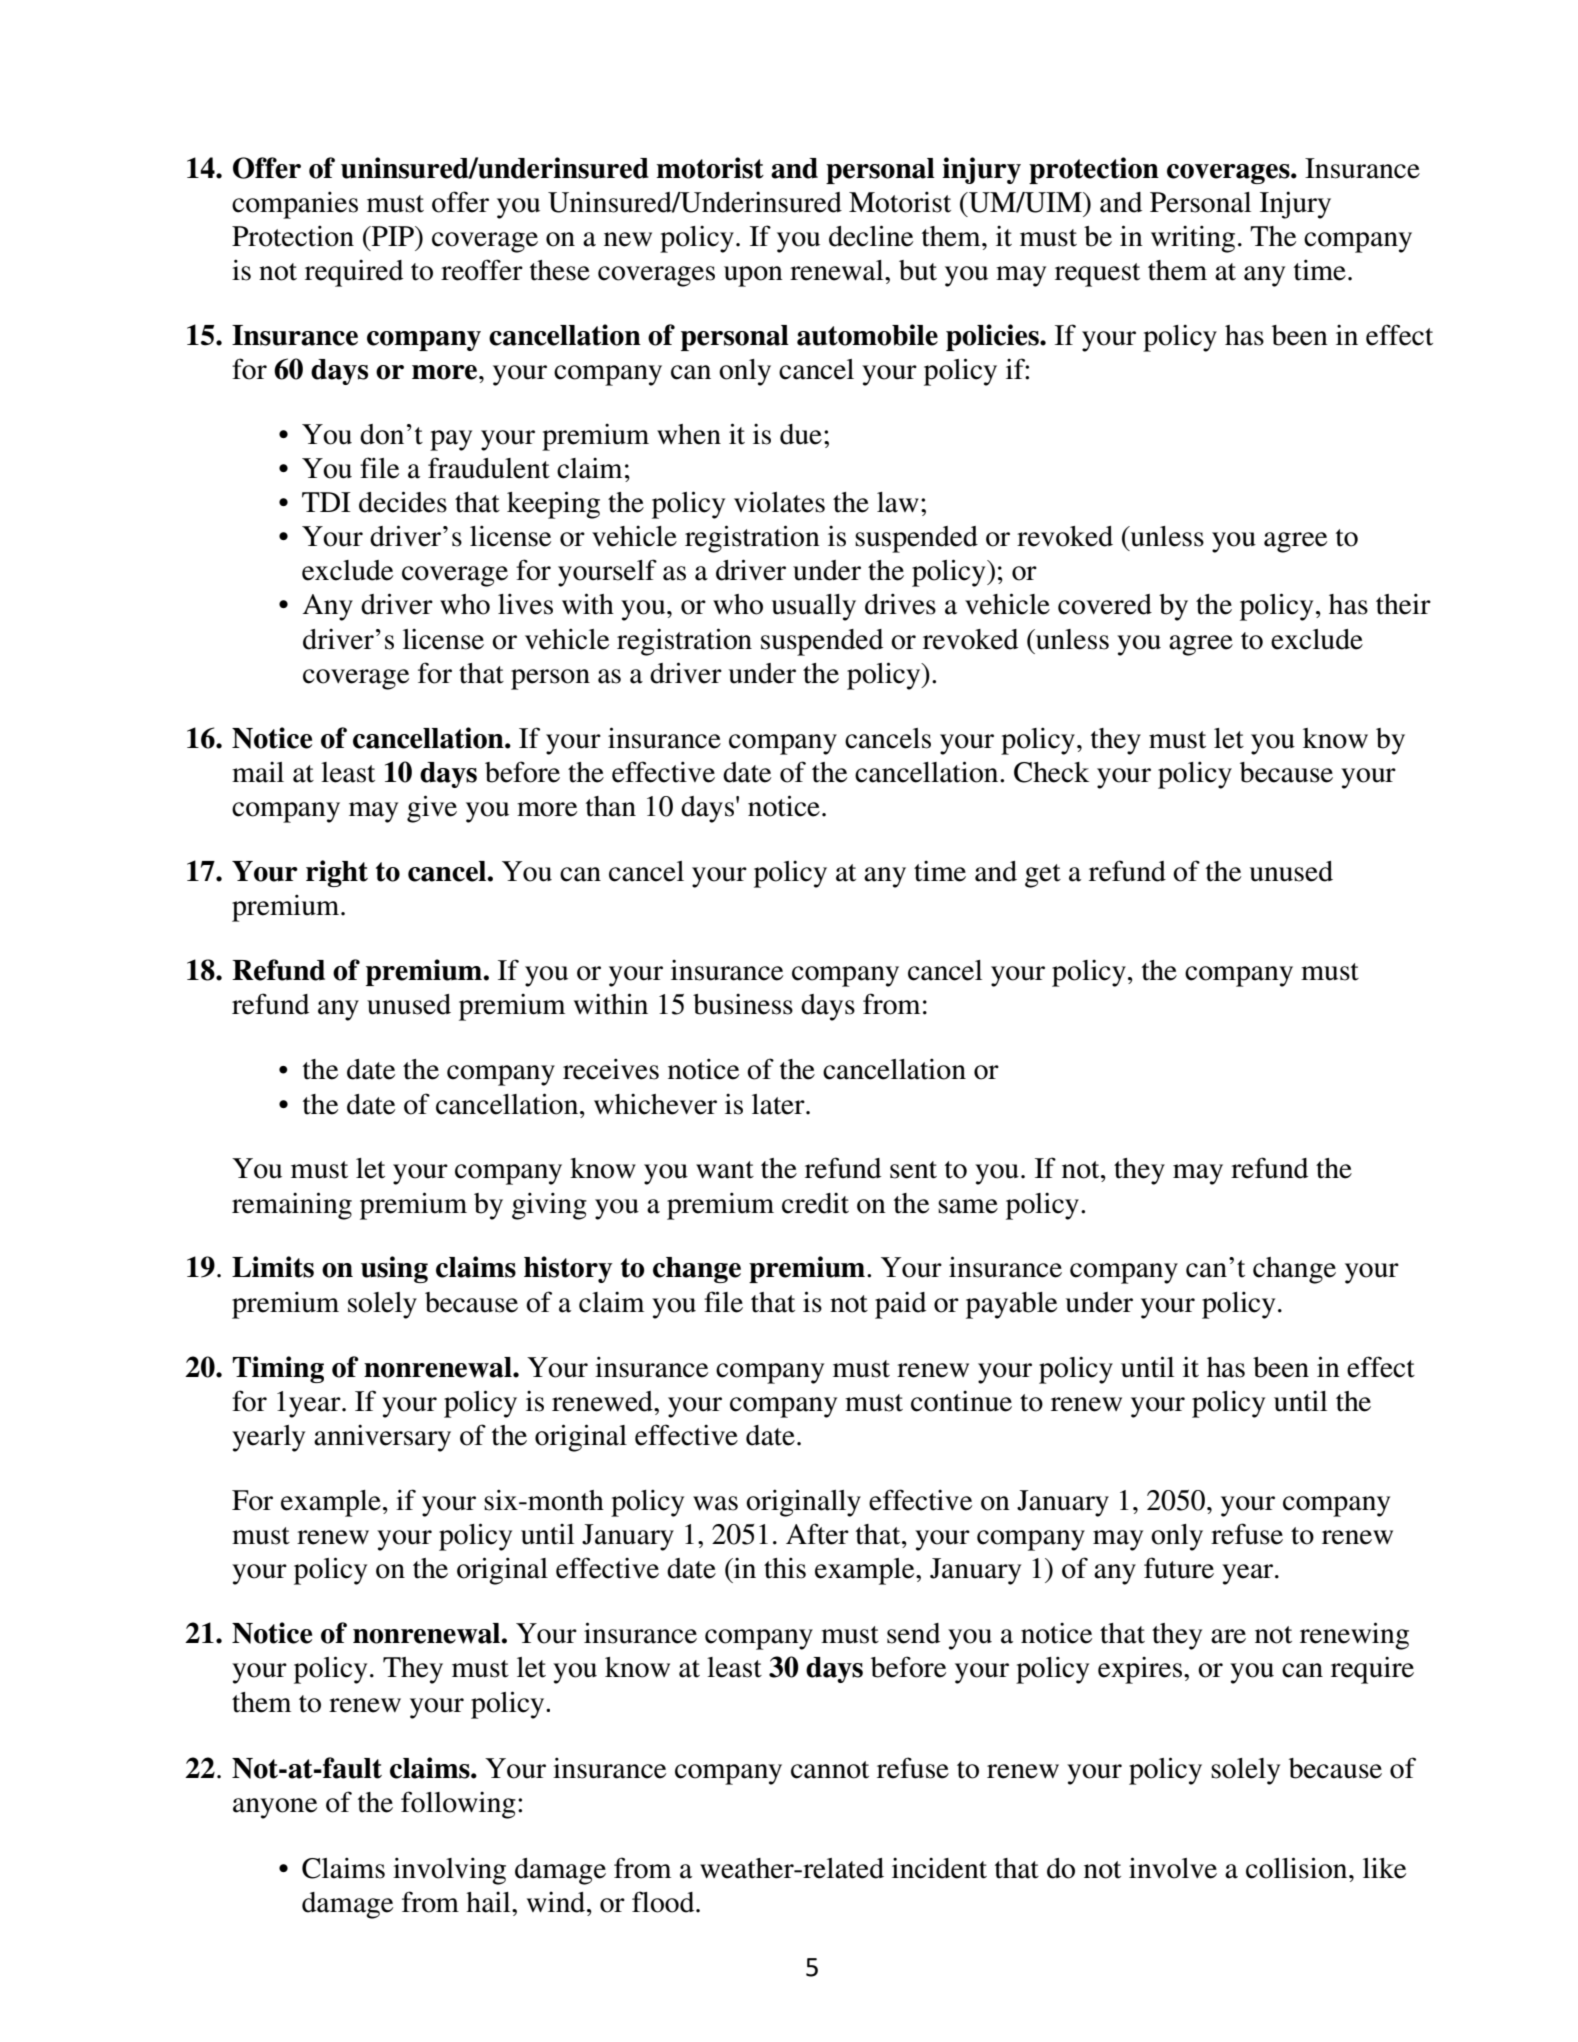  What do you see at coordinates (1403, 604) in the document?
I see `their` at bounding box center [1403, 604].
